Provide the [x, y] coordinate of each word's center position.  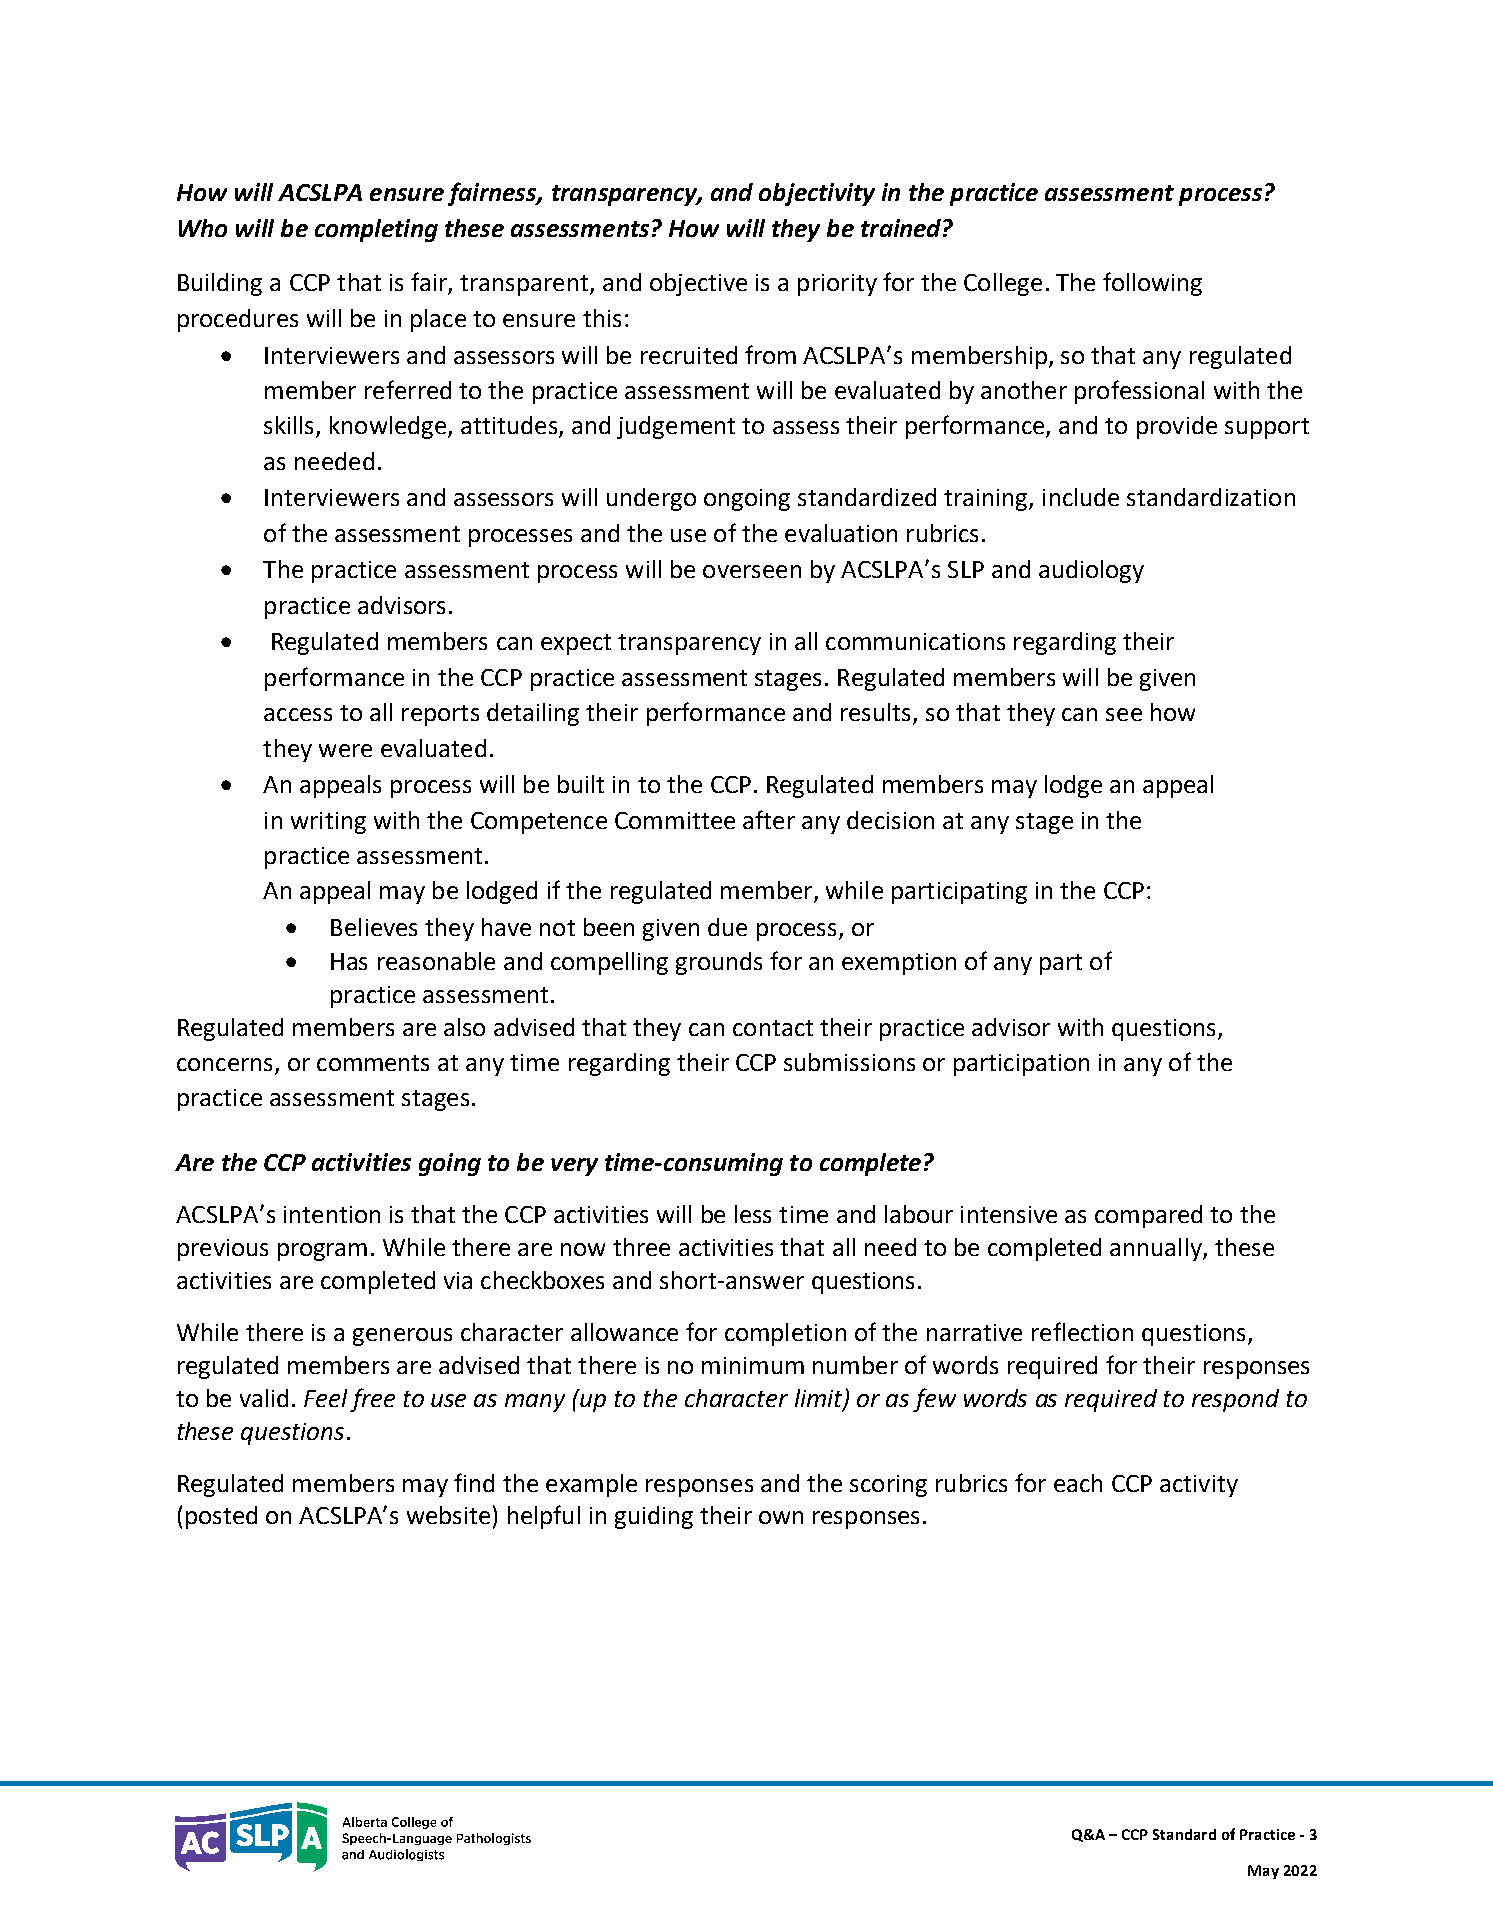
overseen [752, 571]
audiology [1091, 571]
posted [221, 1517]
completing [376, 230]
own [781, 1517]
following [1152, 284]
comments [373, 1063]
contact [773, 1028]
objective [698, 284]
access [298, 714]
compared [1148, 1216]
